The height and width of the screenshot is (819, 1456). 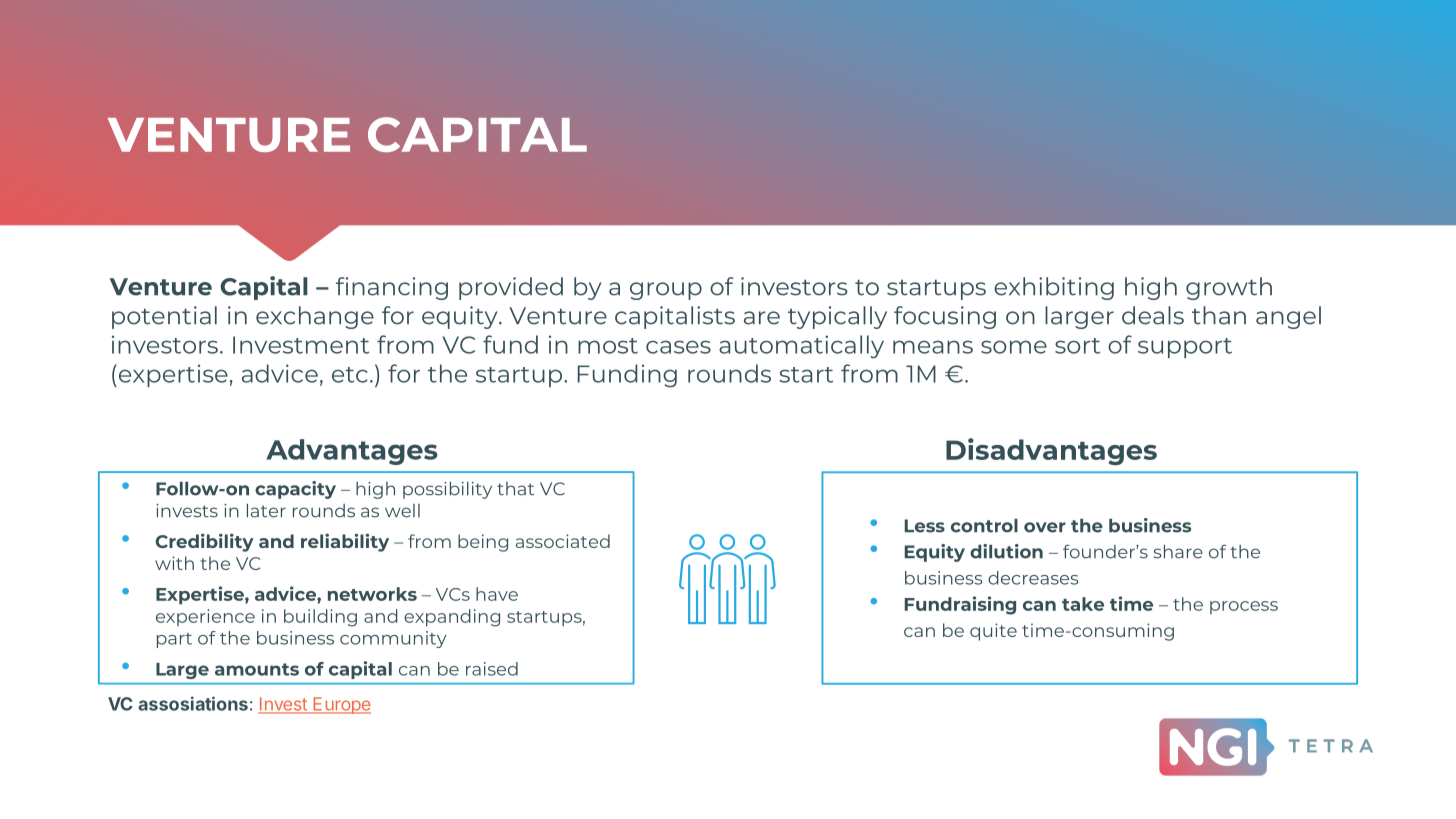 What do you see at coordinates (1178, 552) in the screenshot?
I see `share` at bounding box center [1178, 552].
